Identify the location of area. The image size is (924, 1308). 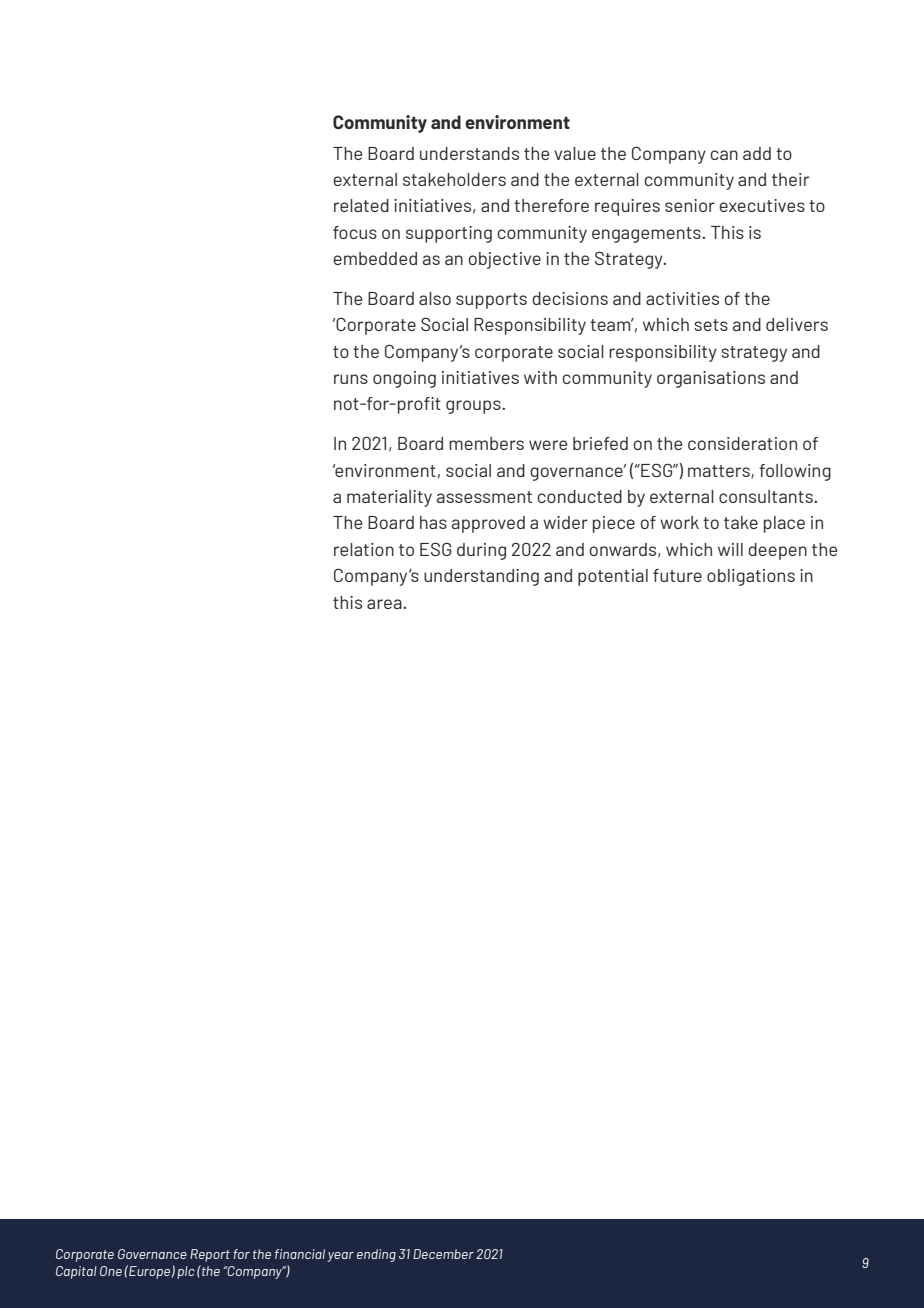
(385, 604).
